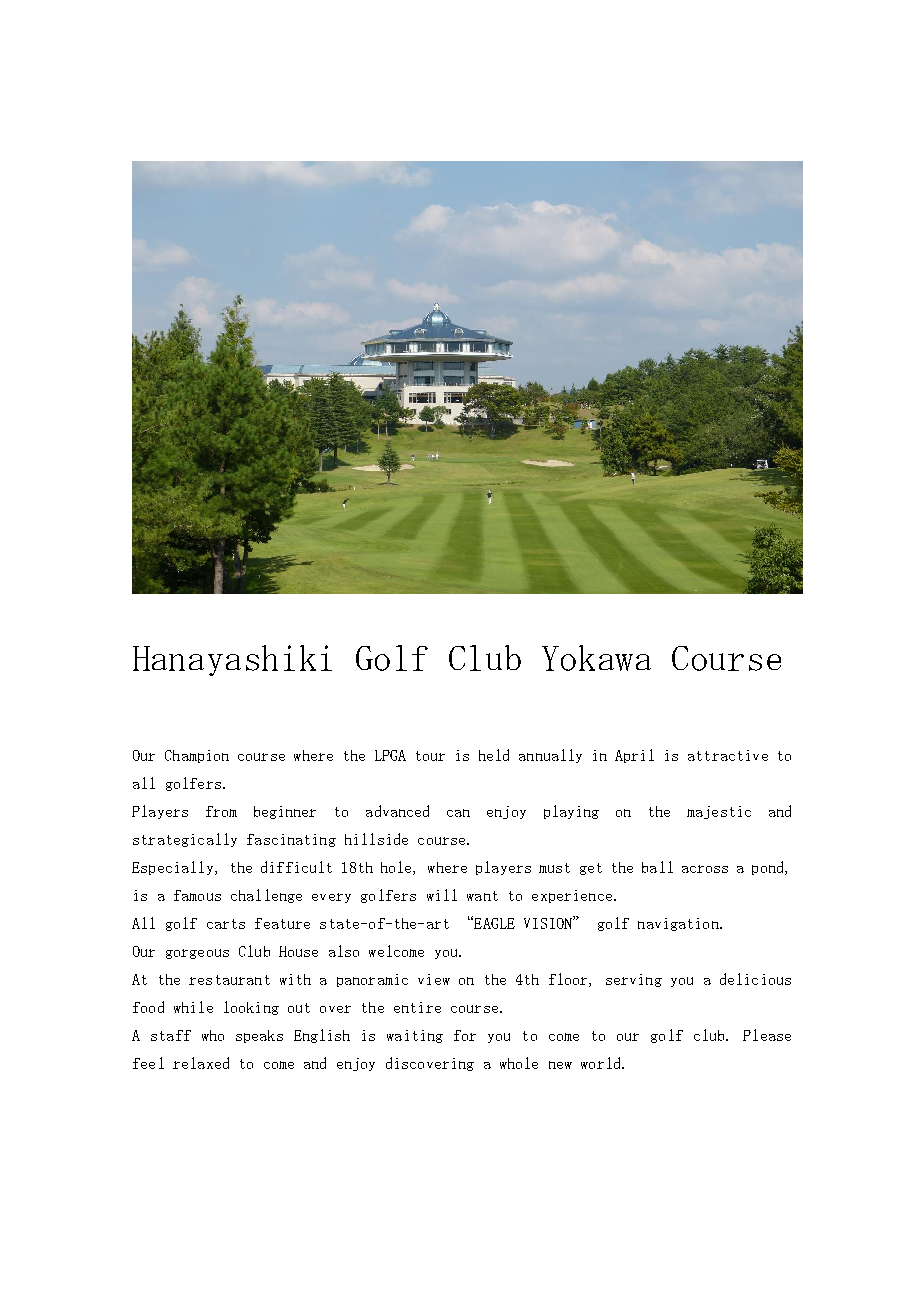  Describe the element at coordinates (376, 839) in the page. I see `hillside` at that location.
